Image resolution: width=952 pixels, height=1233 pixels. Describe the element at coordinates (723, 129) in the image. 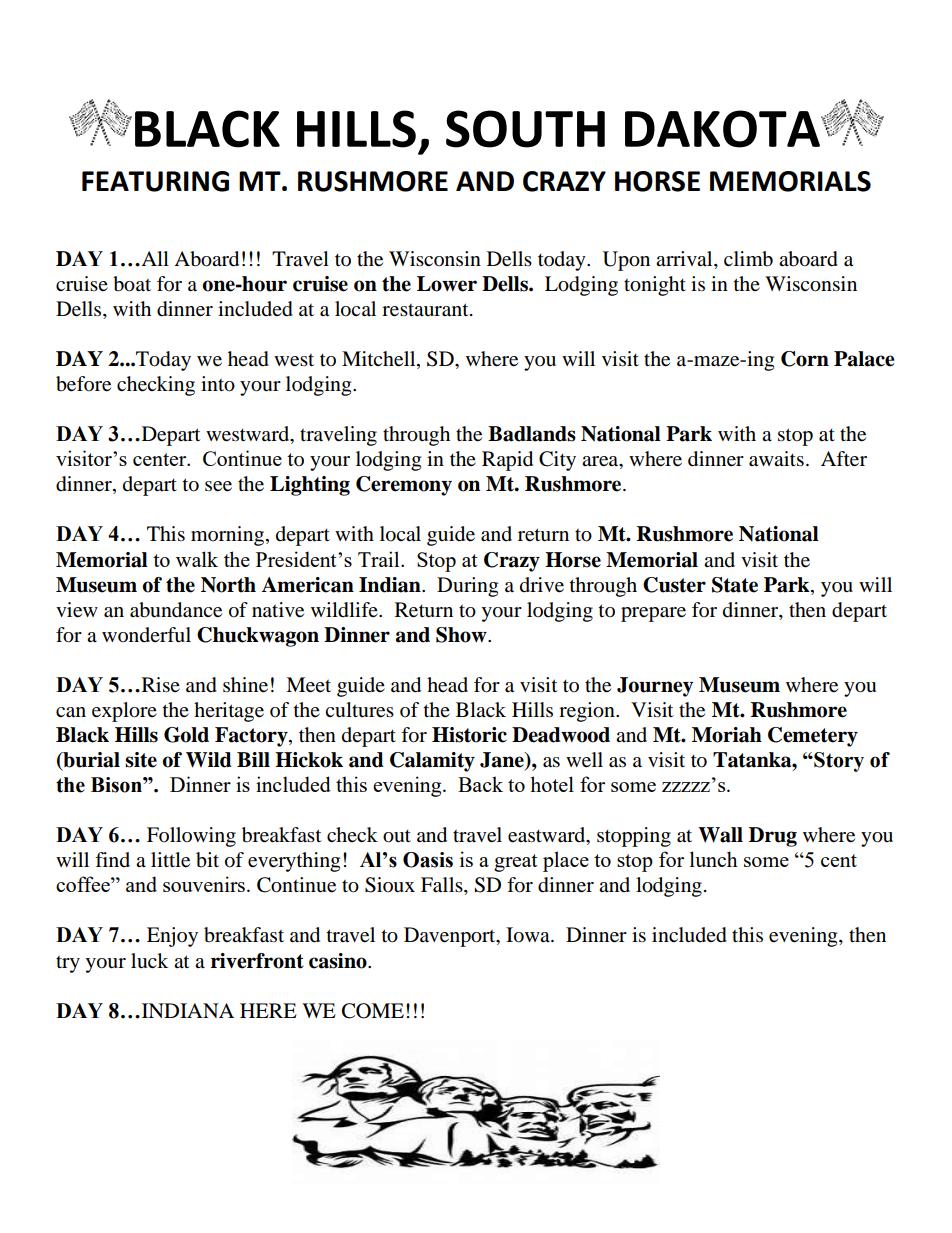

I see `DAKOTA` at that location.
